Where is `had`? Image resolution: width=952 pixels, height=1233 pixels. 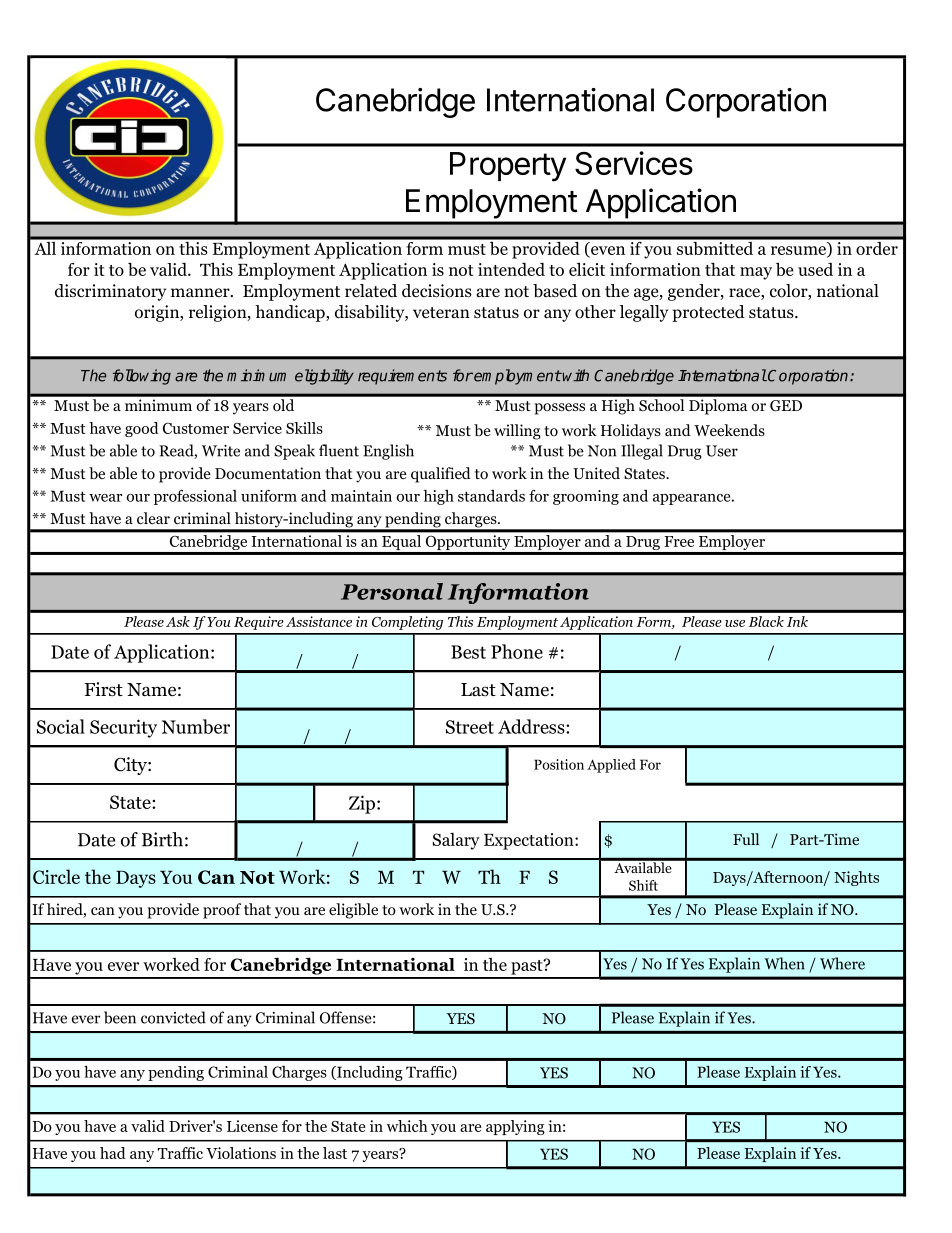 had is located at coordinates (113, 1153).
